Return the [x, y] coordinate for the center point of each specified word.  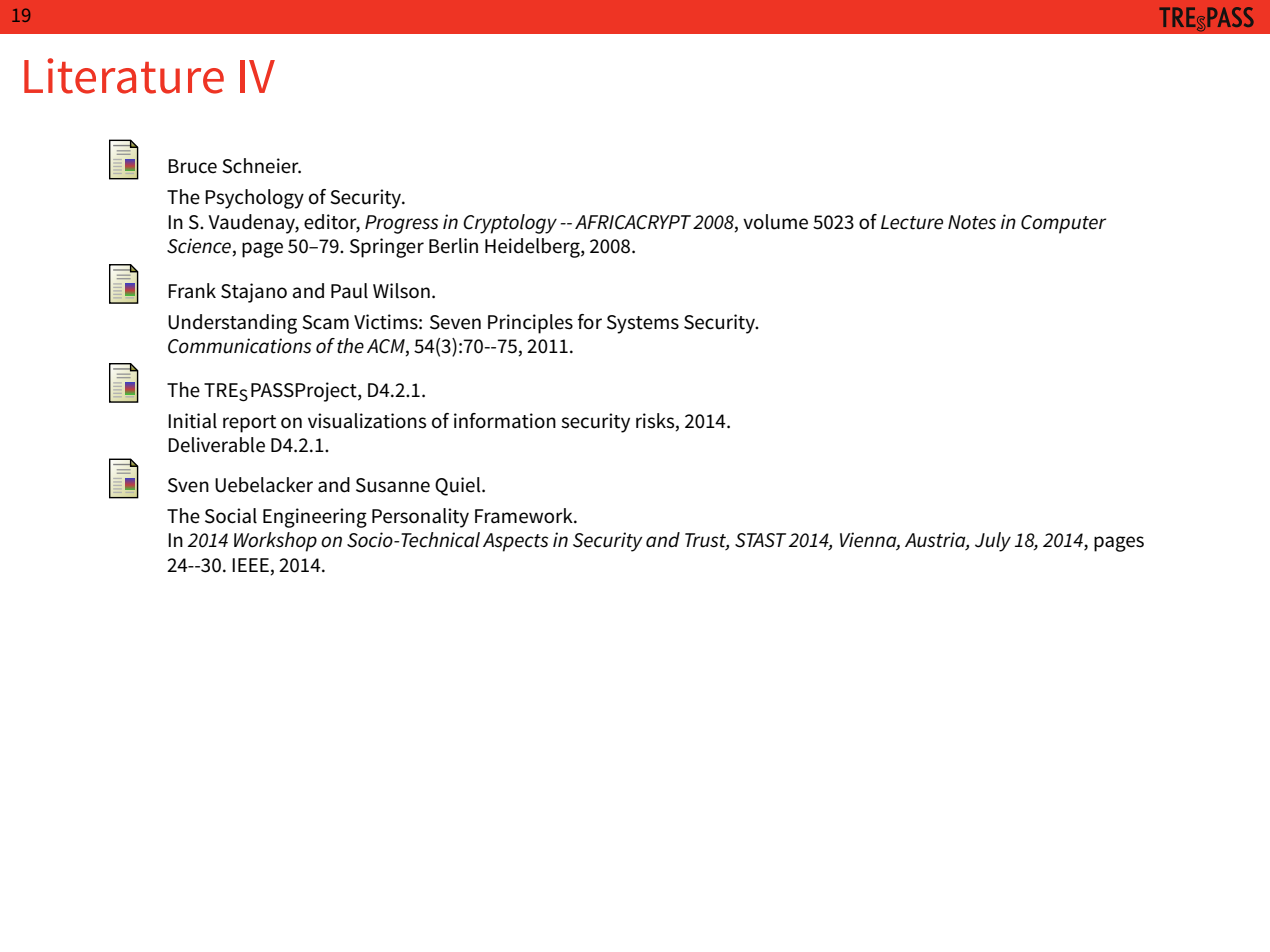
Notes [972, 222]
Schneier [261, 166]
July [993, 542]
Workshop [275, 542]
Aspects [515, 542]
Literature [124, 76]
